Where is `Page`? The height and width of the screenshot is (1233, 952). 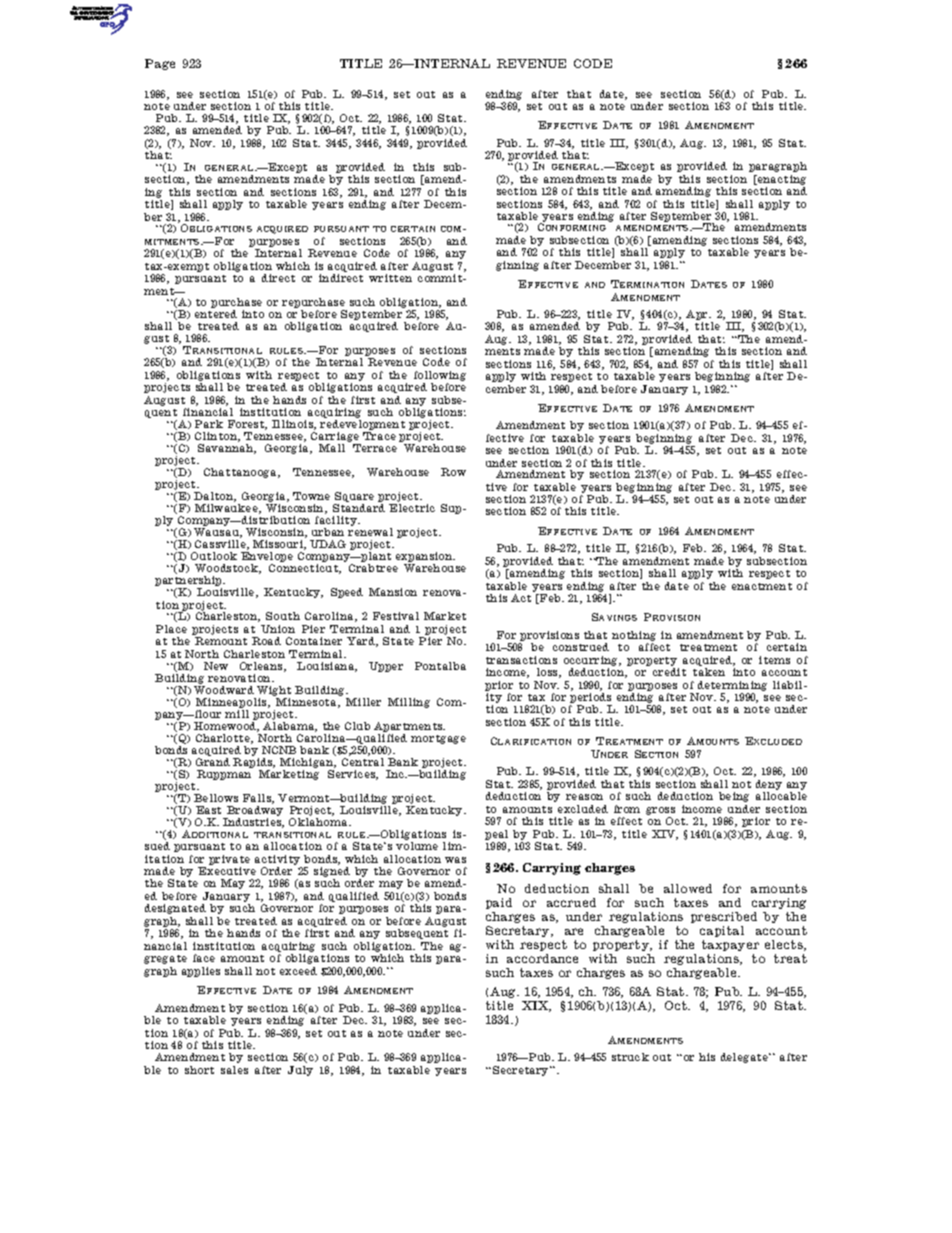
Page is located at coordinates (160, 64).
